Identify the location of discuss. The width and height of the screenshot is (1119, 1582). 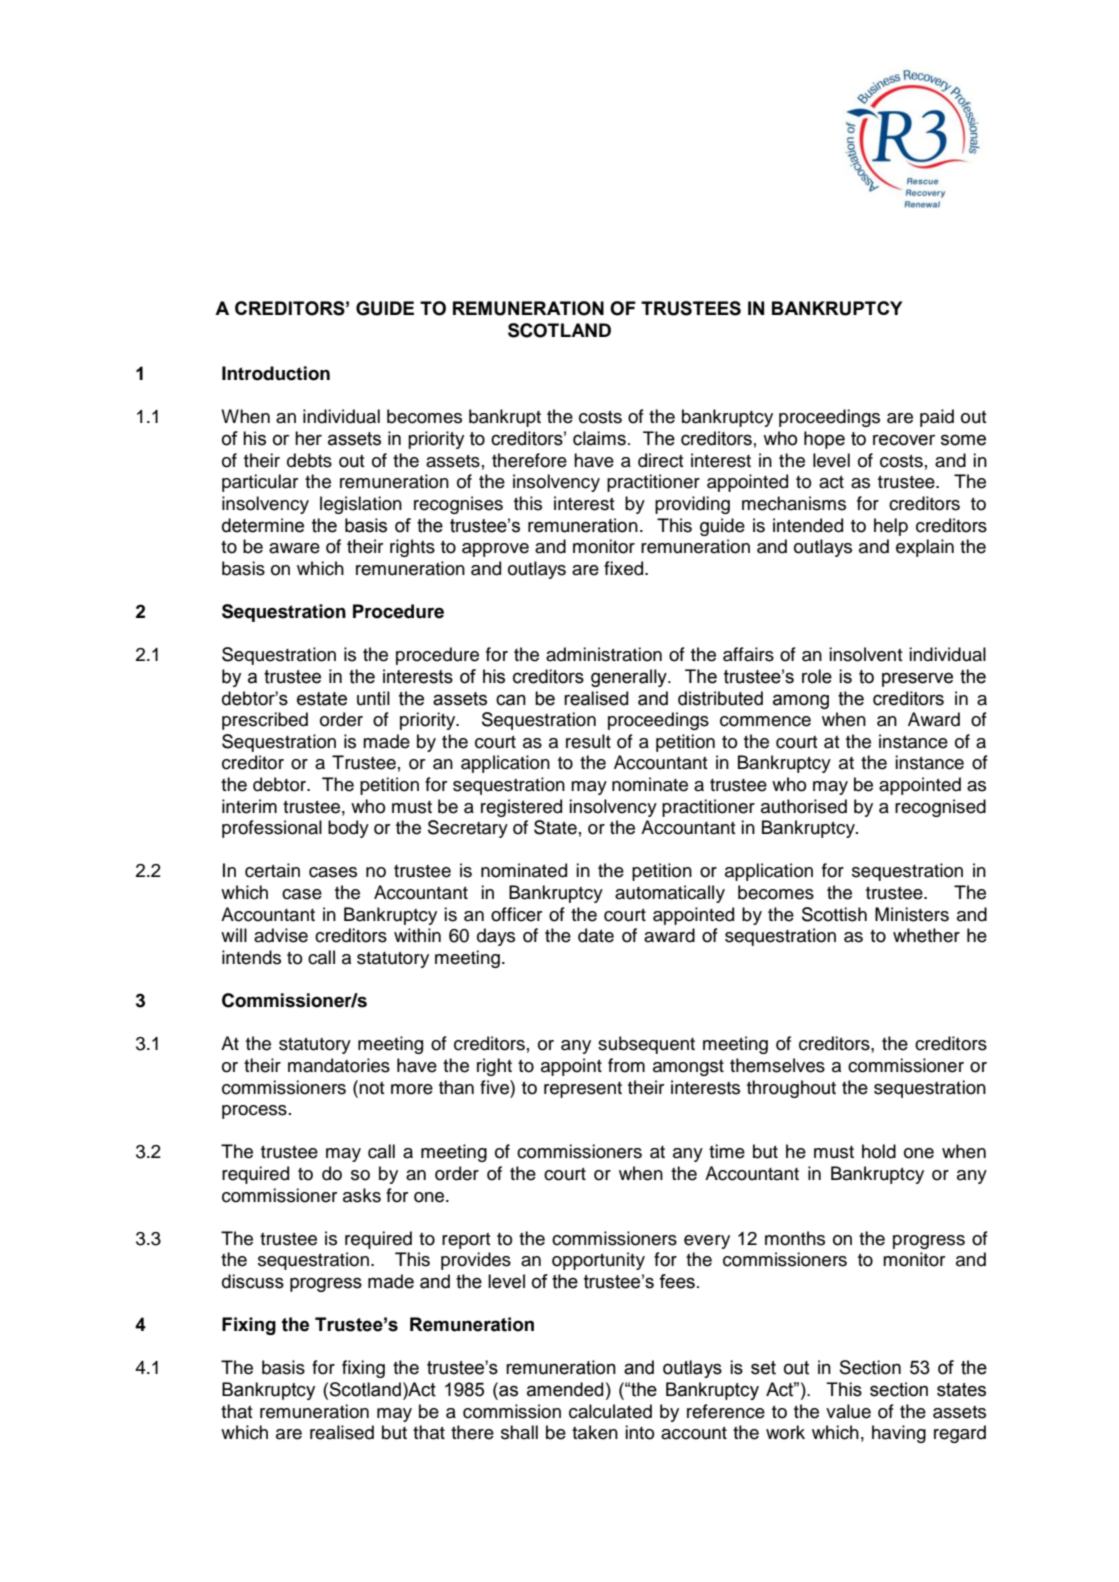
(253, 1281).
